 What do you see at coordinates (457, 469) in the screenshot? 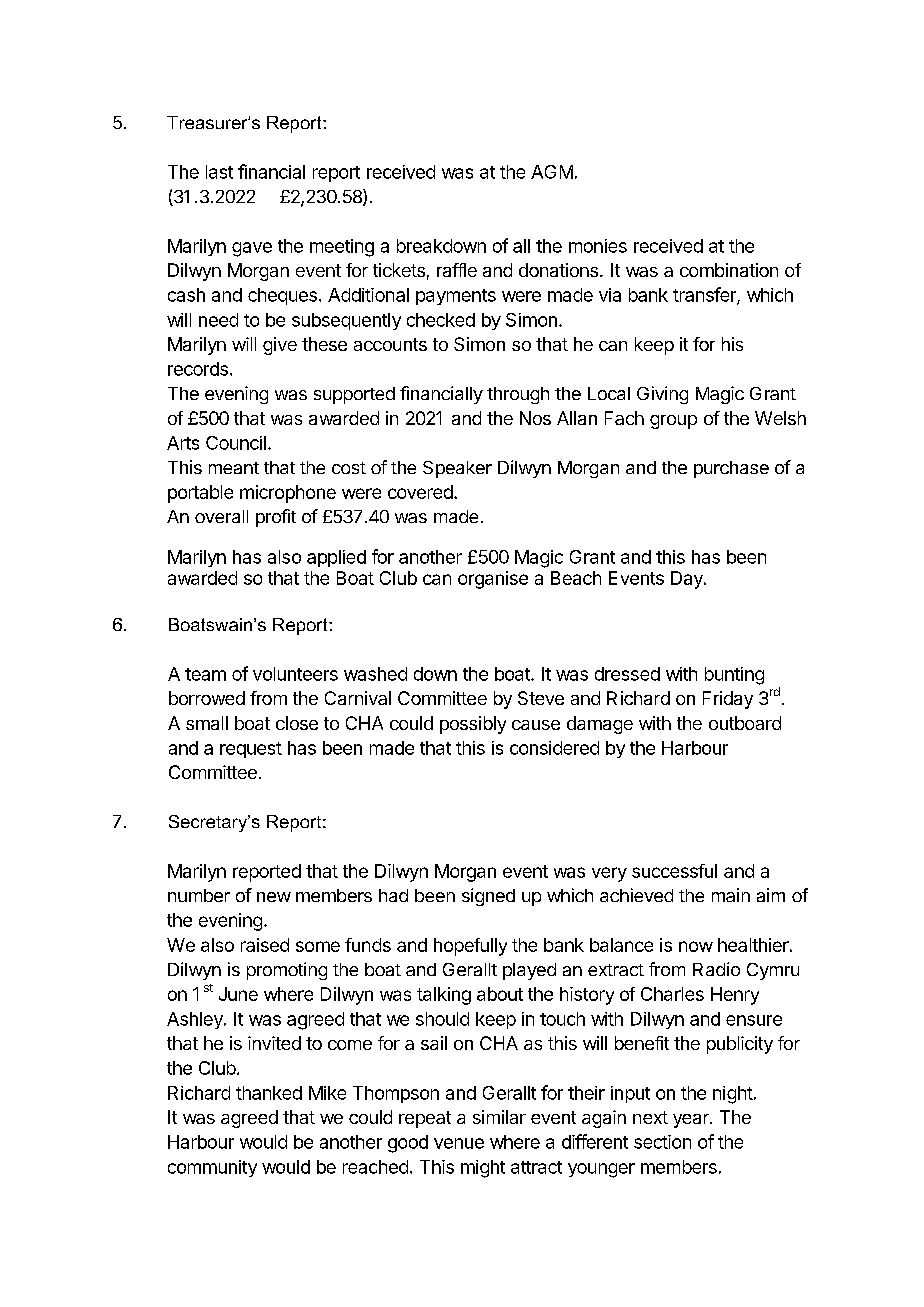
I see `Speaker` at bounding box center [457, 469].
